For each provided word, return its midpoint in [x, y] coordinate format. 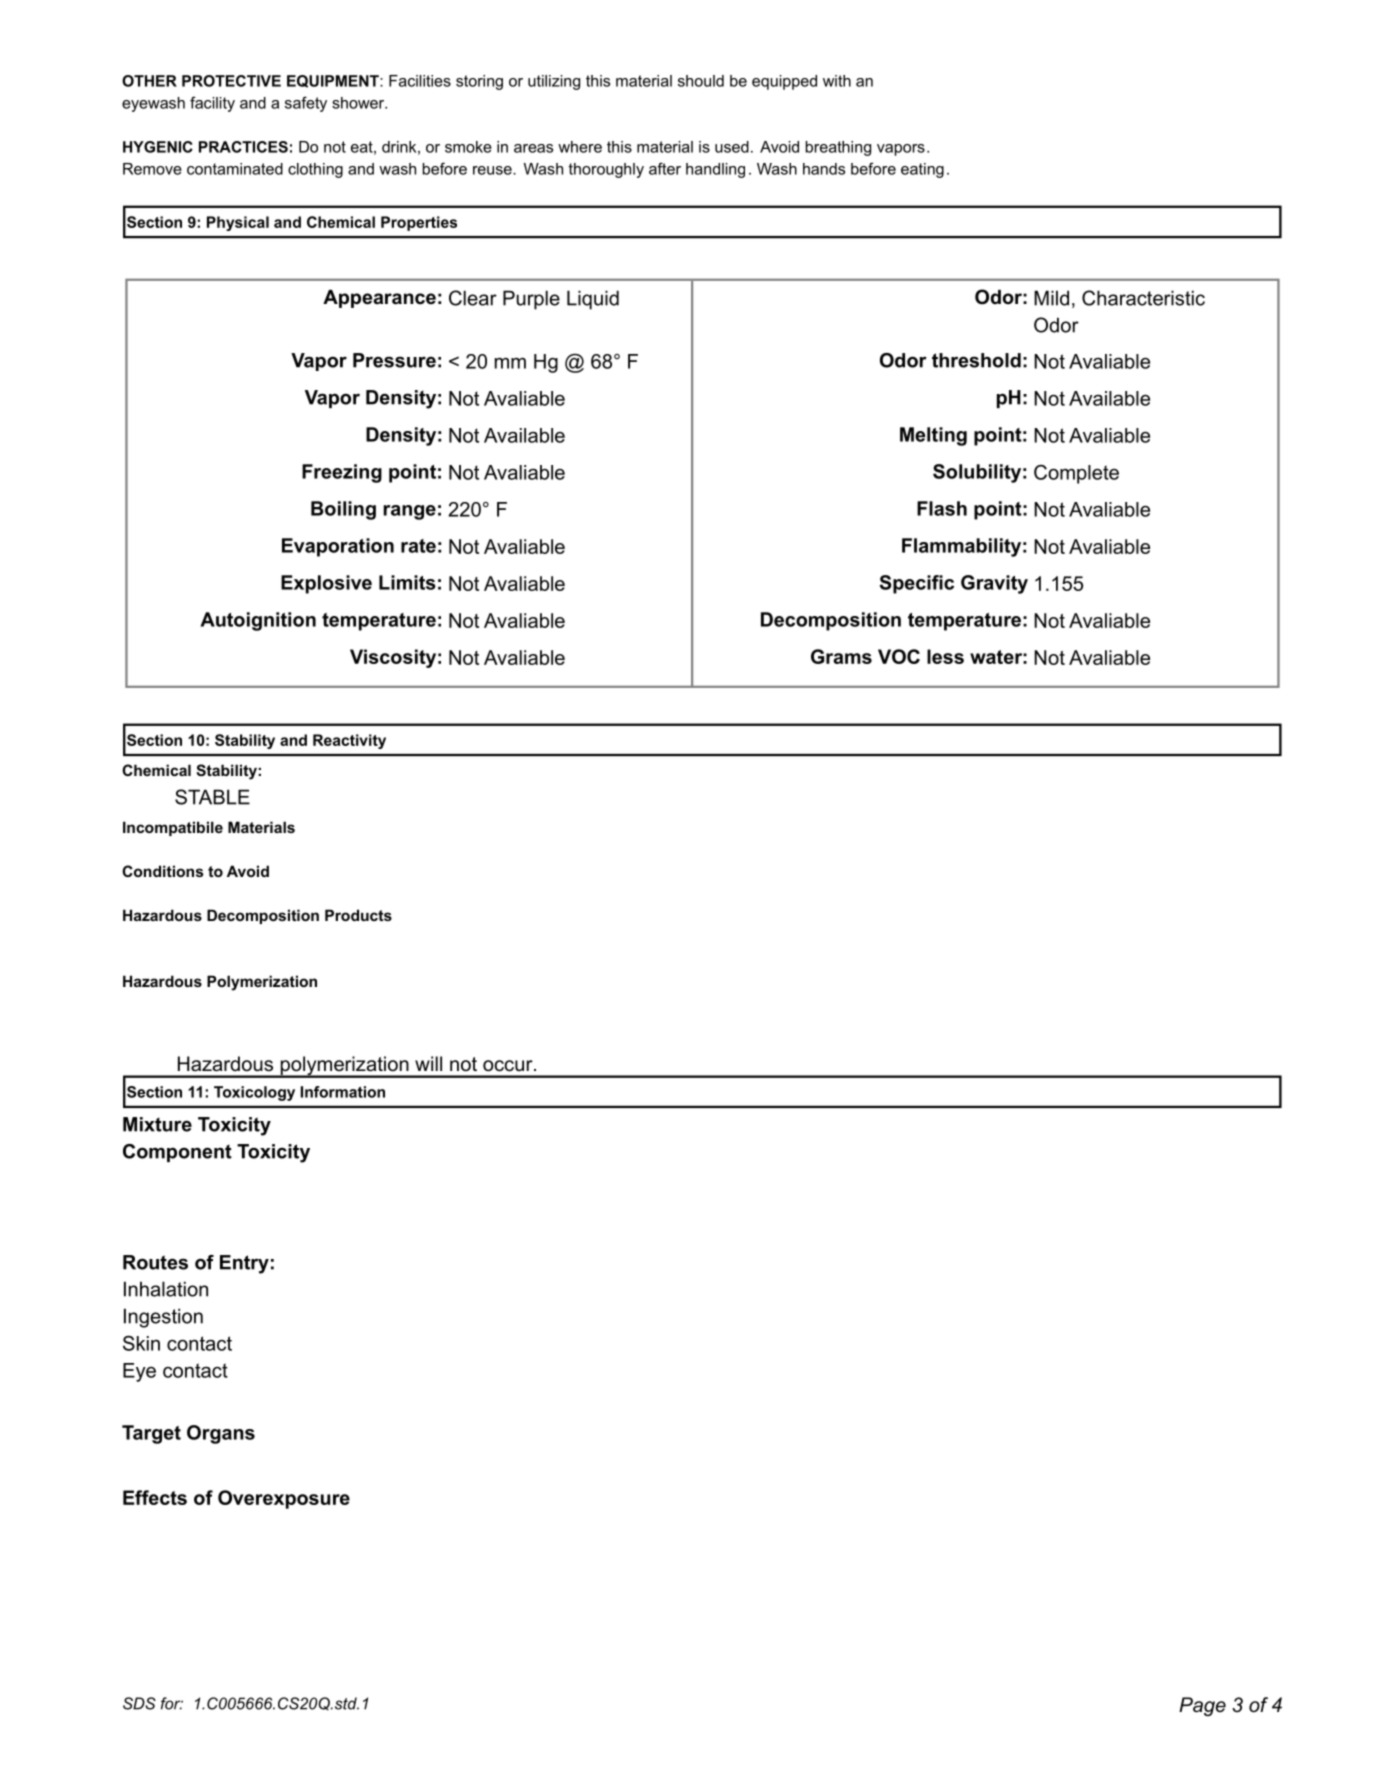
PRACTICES [243, 147]
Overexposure [284, 1499]
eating [922, 170]
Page [1202, 1706]
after [665, 168]
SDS [139, 1703]
